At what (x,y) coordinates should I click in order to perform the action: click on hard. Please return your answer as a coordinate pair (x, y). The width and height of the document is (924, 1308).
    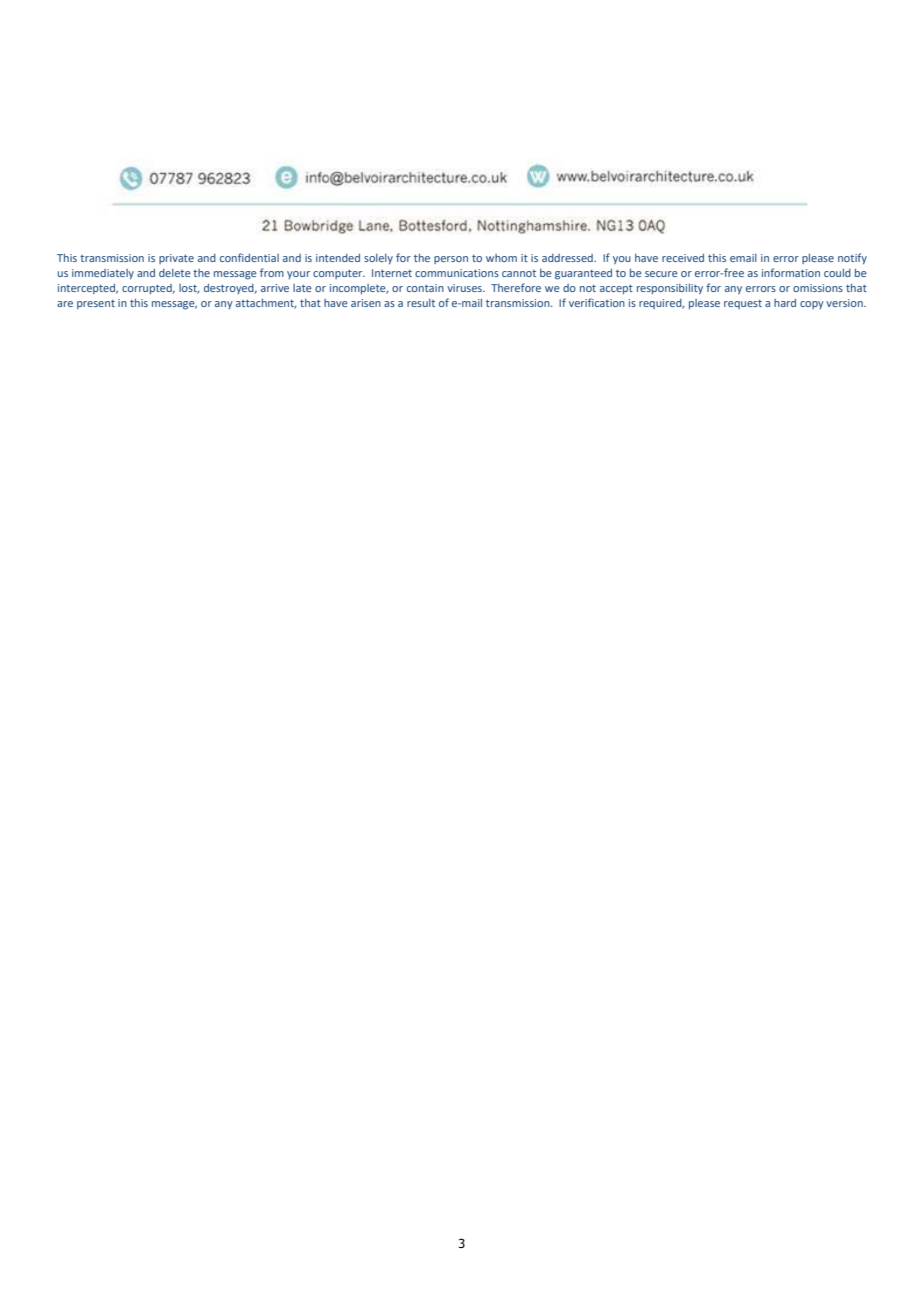
    Looking at the image, I should click on (785, 303).
